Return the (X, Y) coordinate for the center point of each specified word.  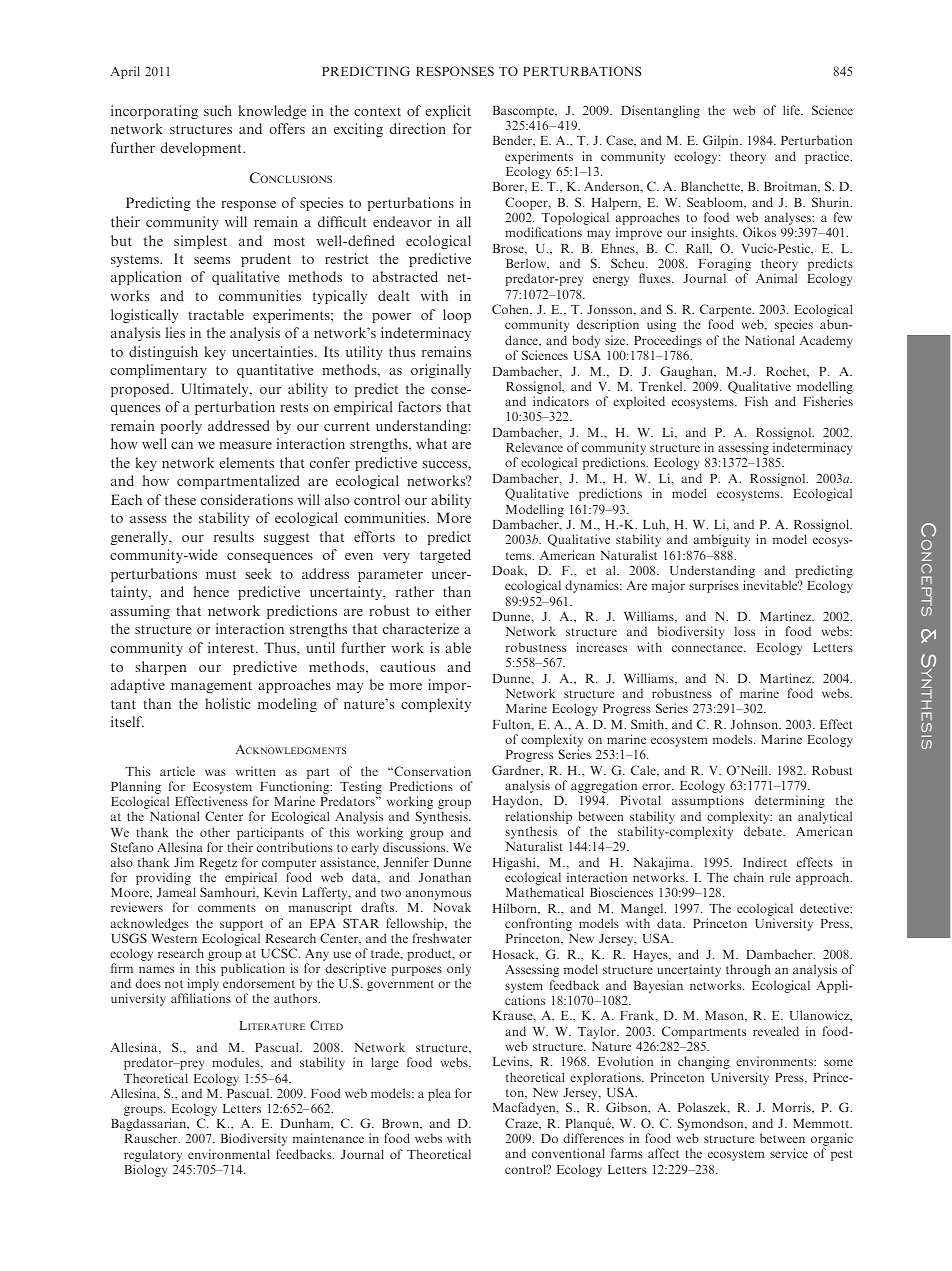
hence (211, 591)
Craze (522, 1123)
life (792, 110)
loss (745, 631)
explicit (448, 112)
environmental (229, 1154)
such (218, 110)
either (453, 610)
